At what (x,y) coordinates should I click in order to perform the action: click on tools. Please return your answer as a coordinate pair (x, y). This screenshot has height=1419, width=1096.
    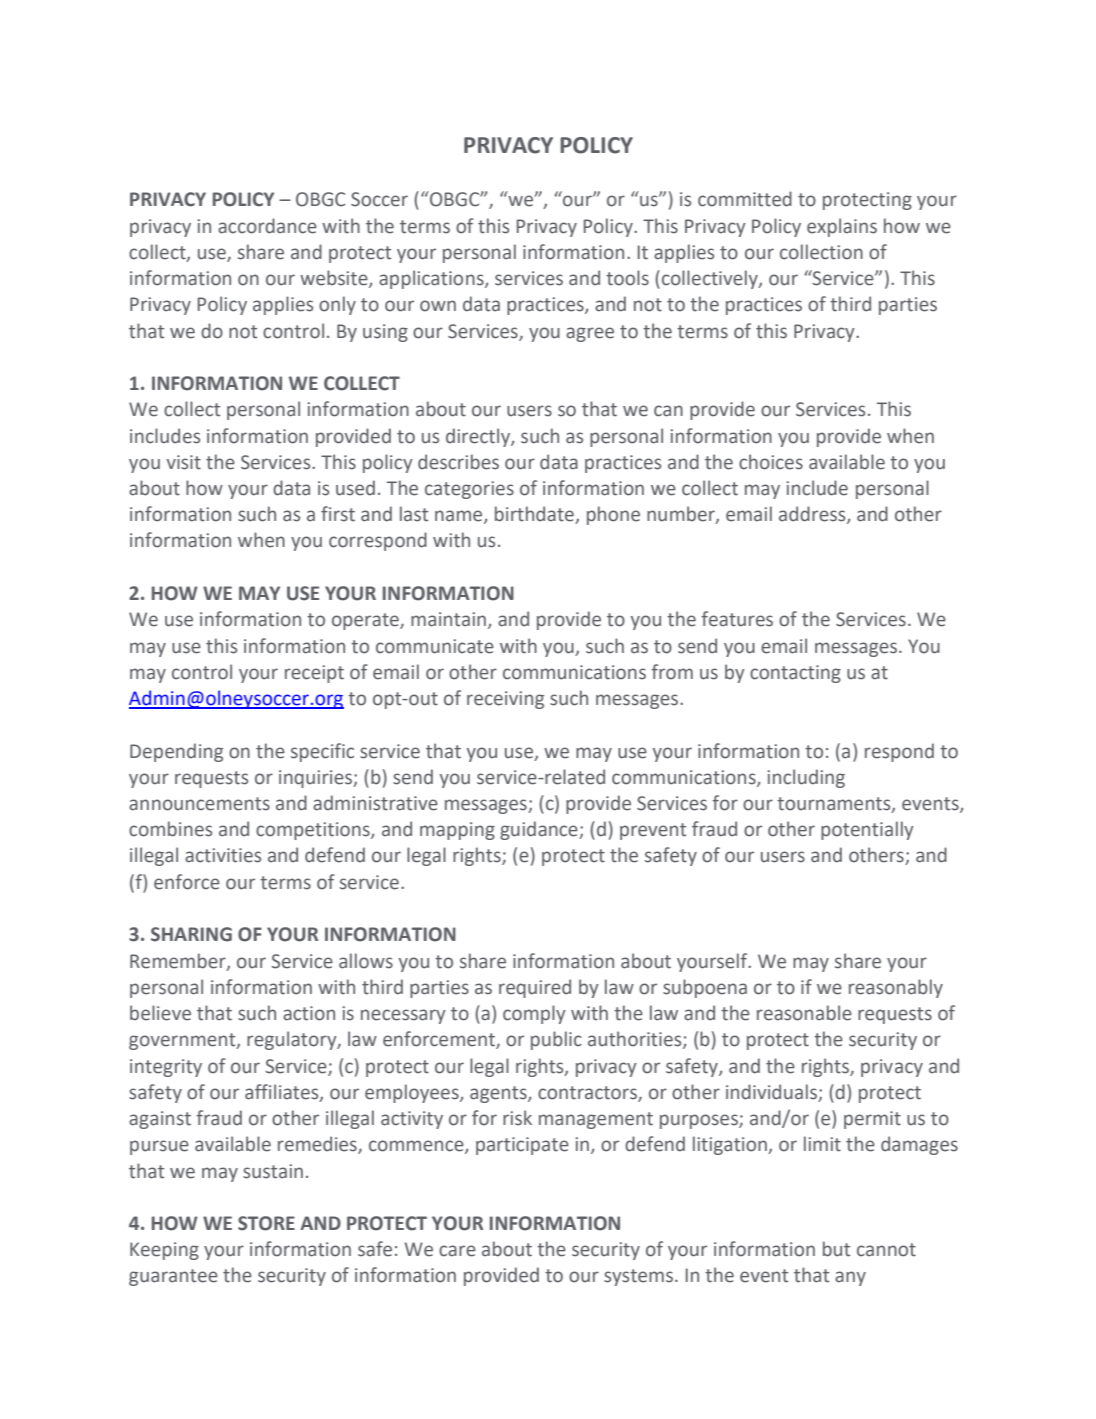
    Looking at the image, I should click on (627, 278).
